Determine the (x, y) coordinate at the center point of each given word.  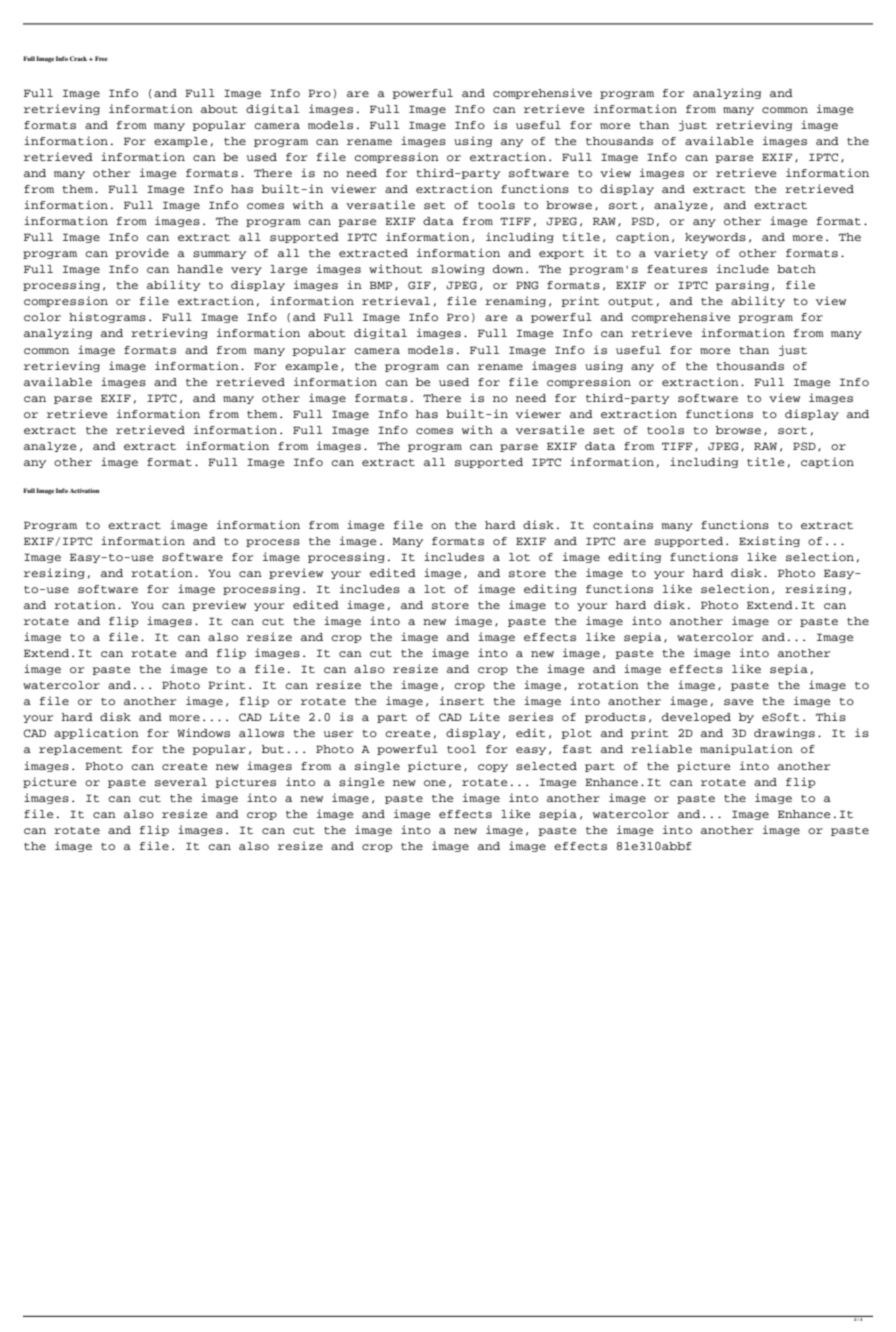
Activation (84, 490)
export (561, 254)
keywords (715, 238)
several (181, 782)
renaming (515, 301)
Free (101, 58)
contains (623, 524)
